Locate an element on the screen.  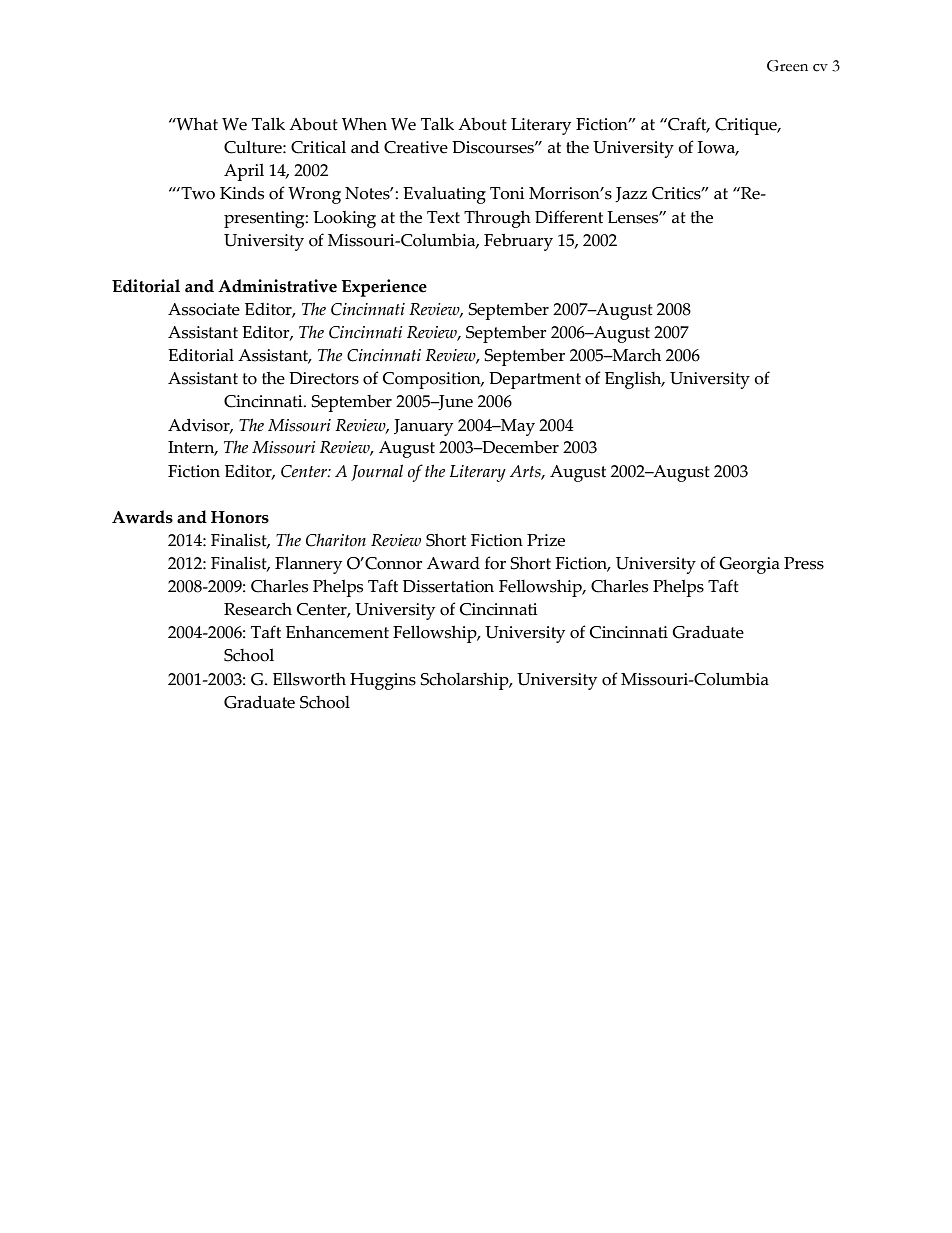
Creative is located at coordinates (416, 147).
